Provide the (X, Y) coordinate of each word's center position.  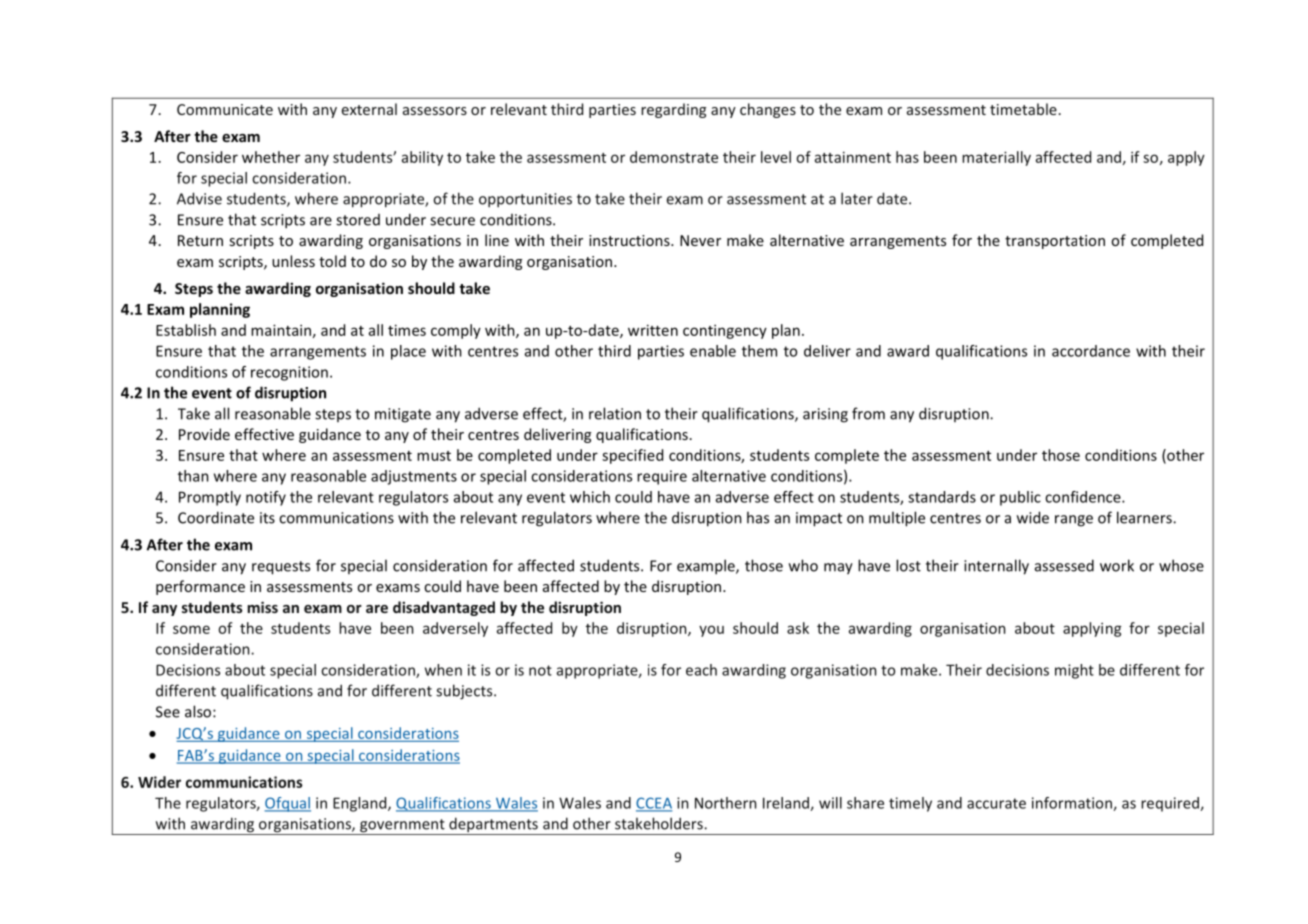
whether (271, 157)
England (361, 804)
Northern (726, 803)
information (1073, 804)
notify (266, 498)
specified (632, 456)
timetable (1023, 109)
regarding (673, 110)
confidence (1084, 497)
